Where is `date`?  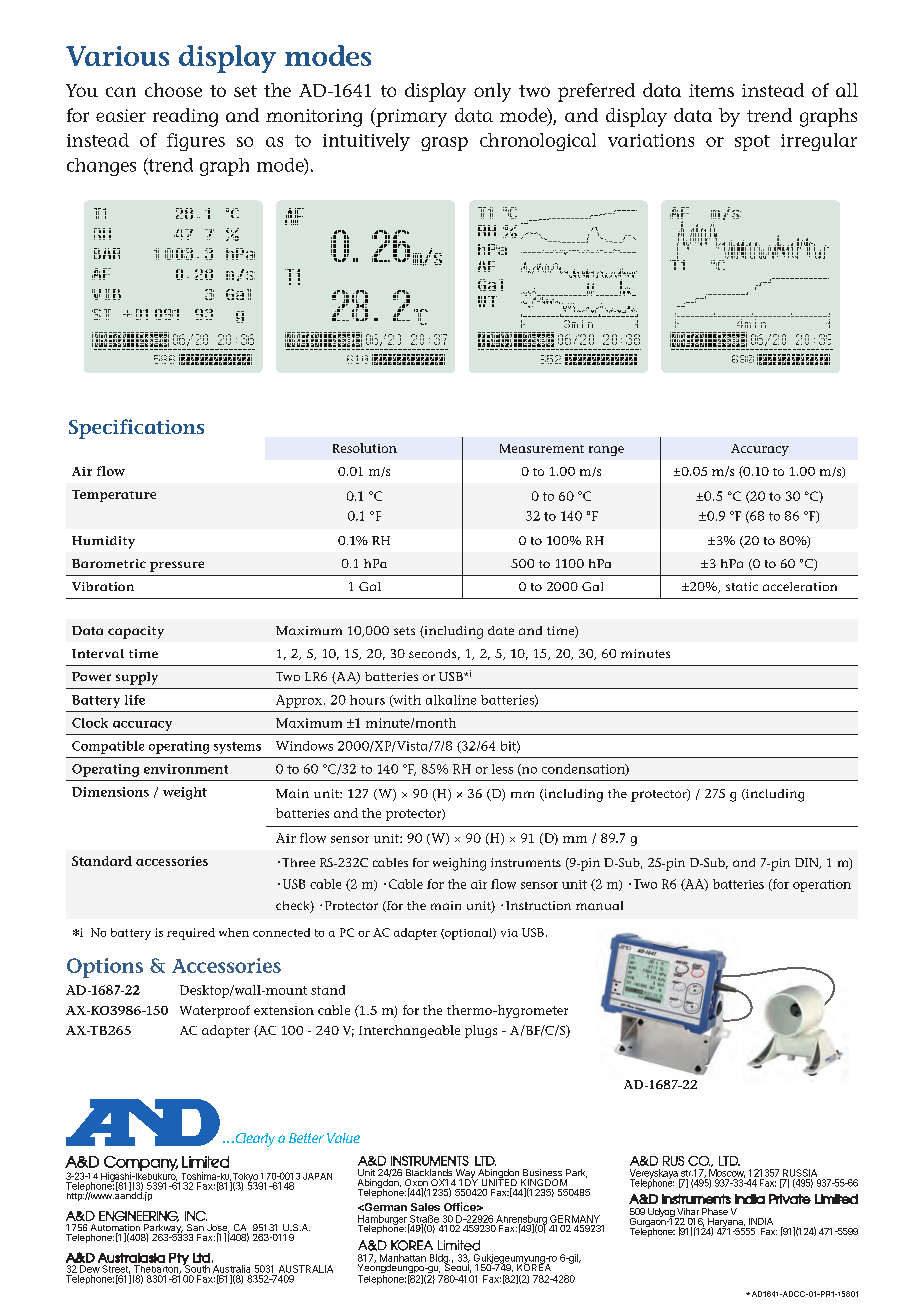
date is located at coordinates (501, 630).
